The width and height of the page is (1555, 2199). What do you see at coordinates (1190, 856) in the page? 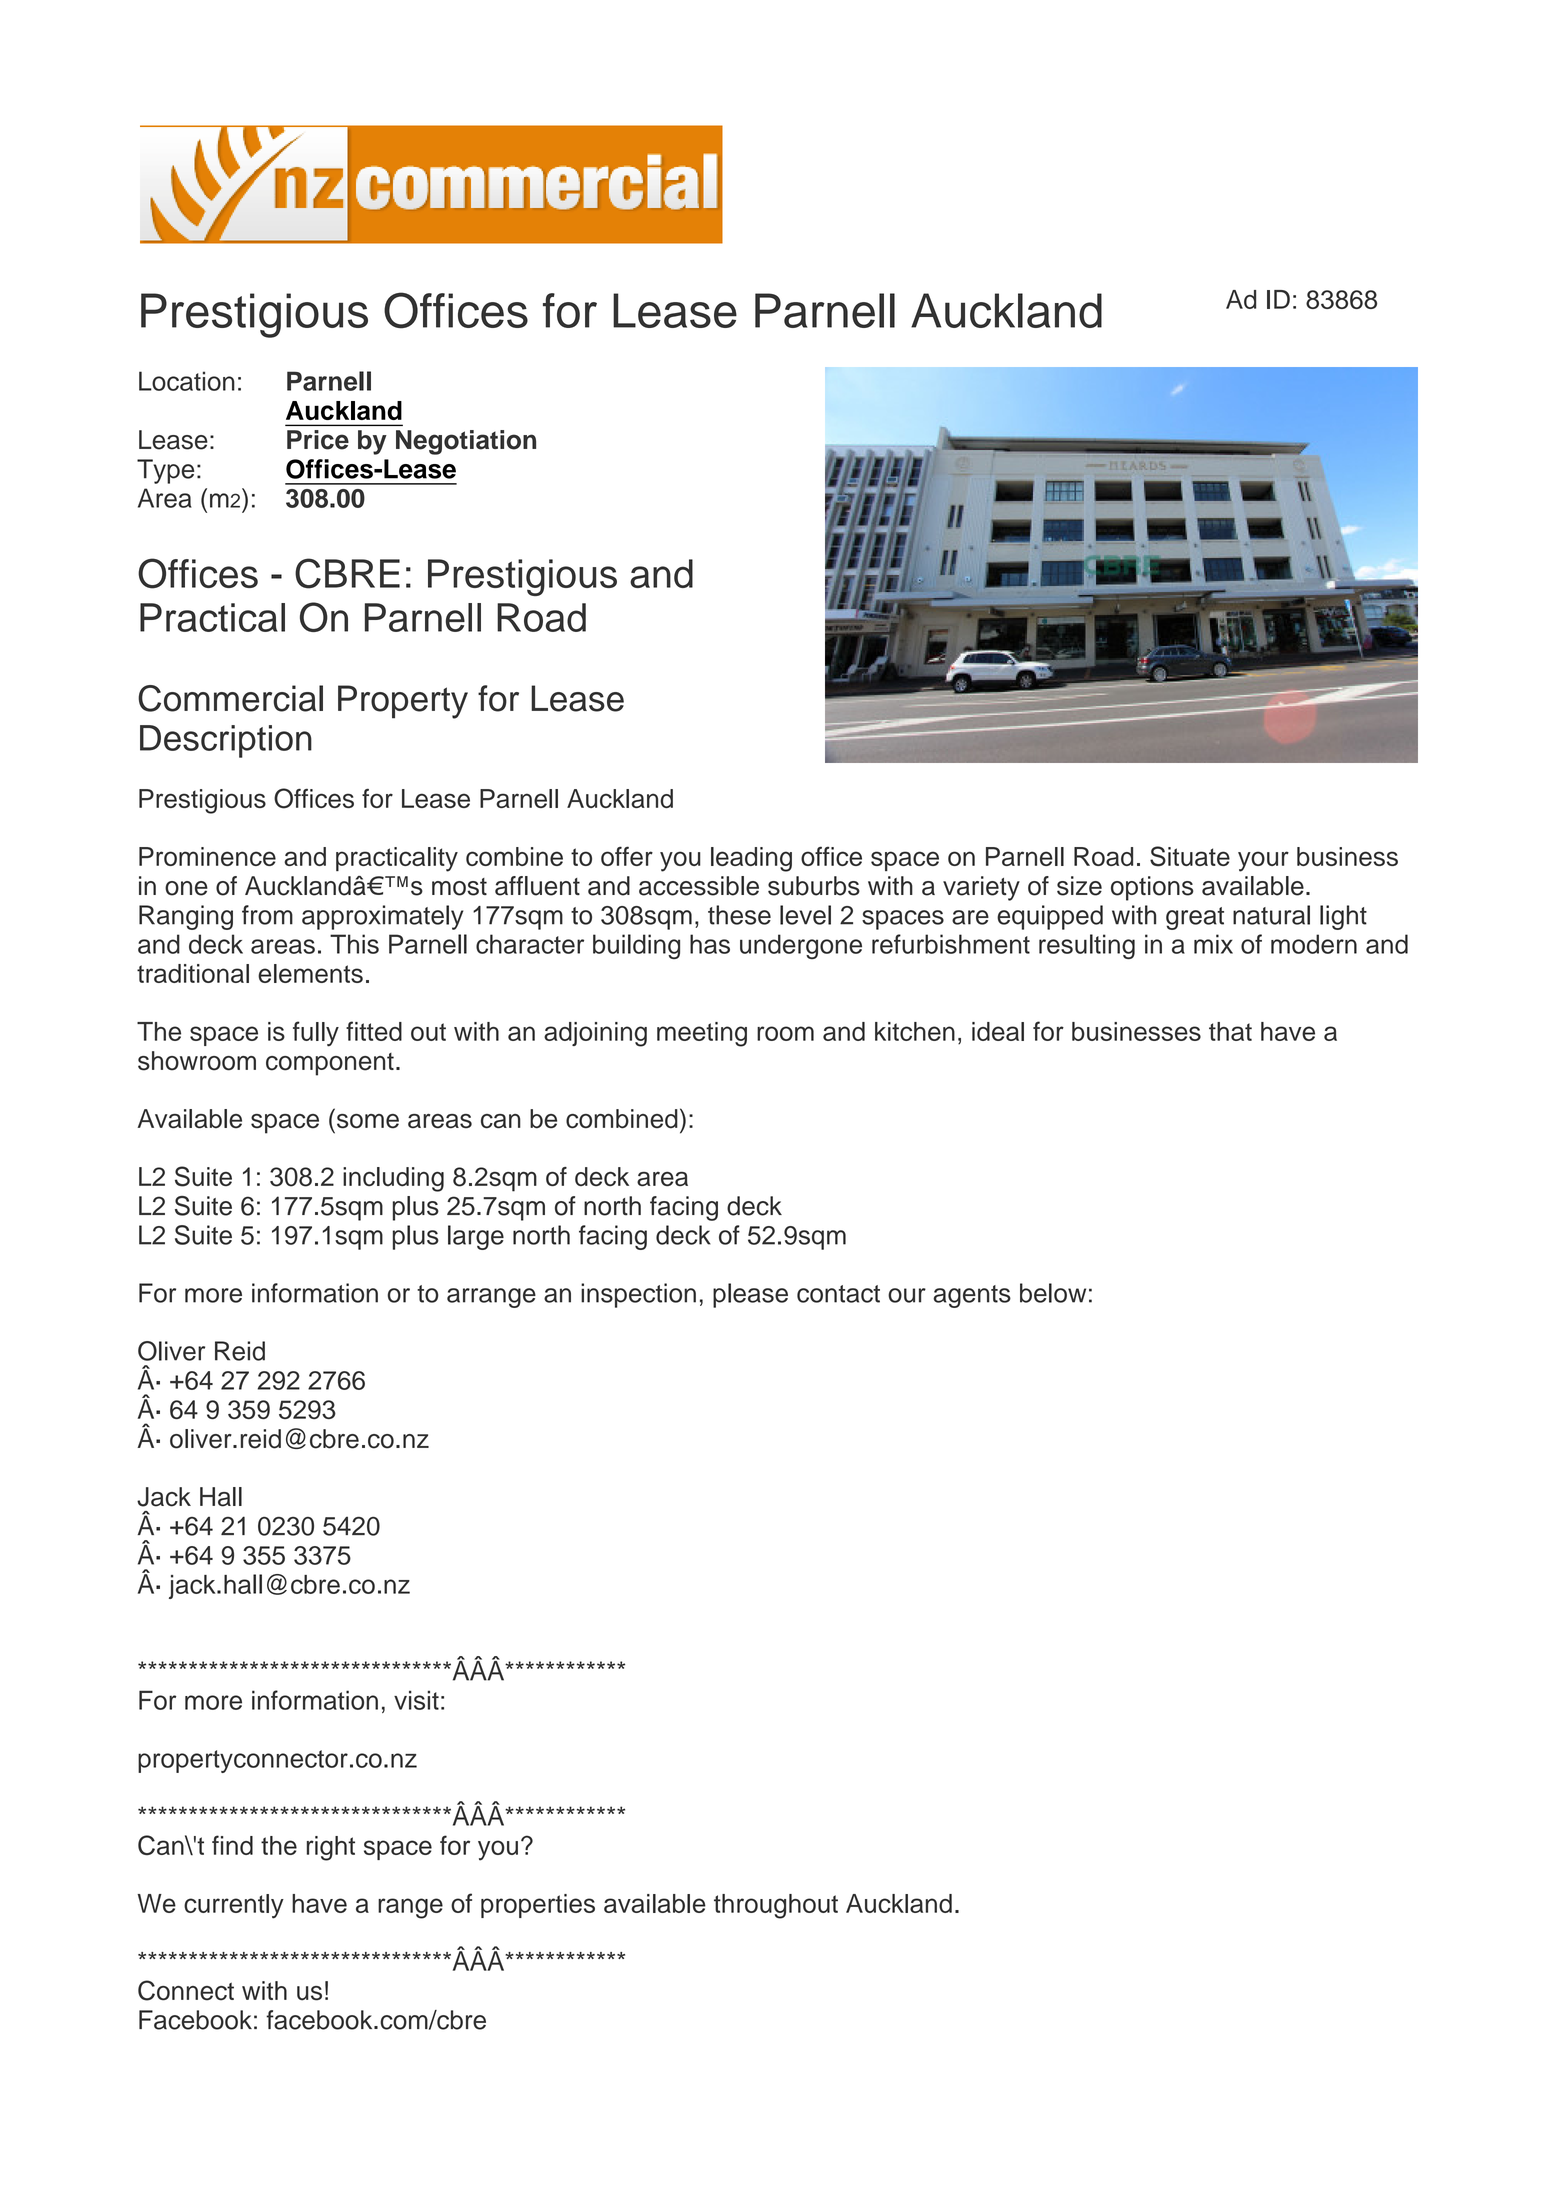
I see `Situate` at bounding box center [1190, 856].
